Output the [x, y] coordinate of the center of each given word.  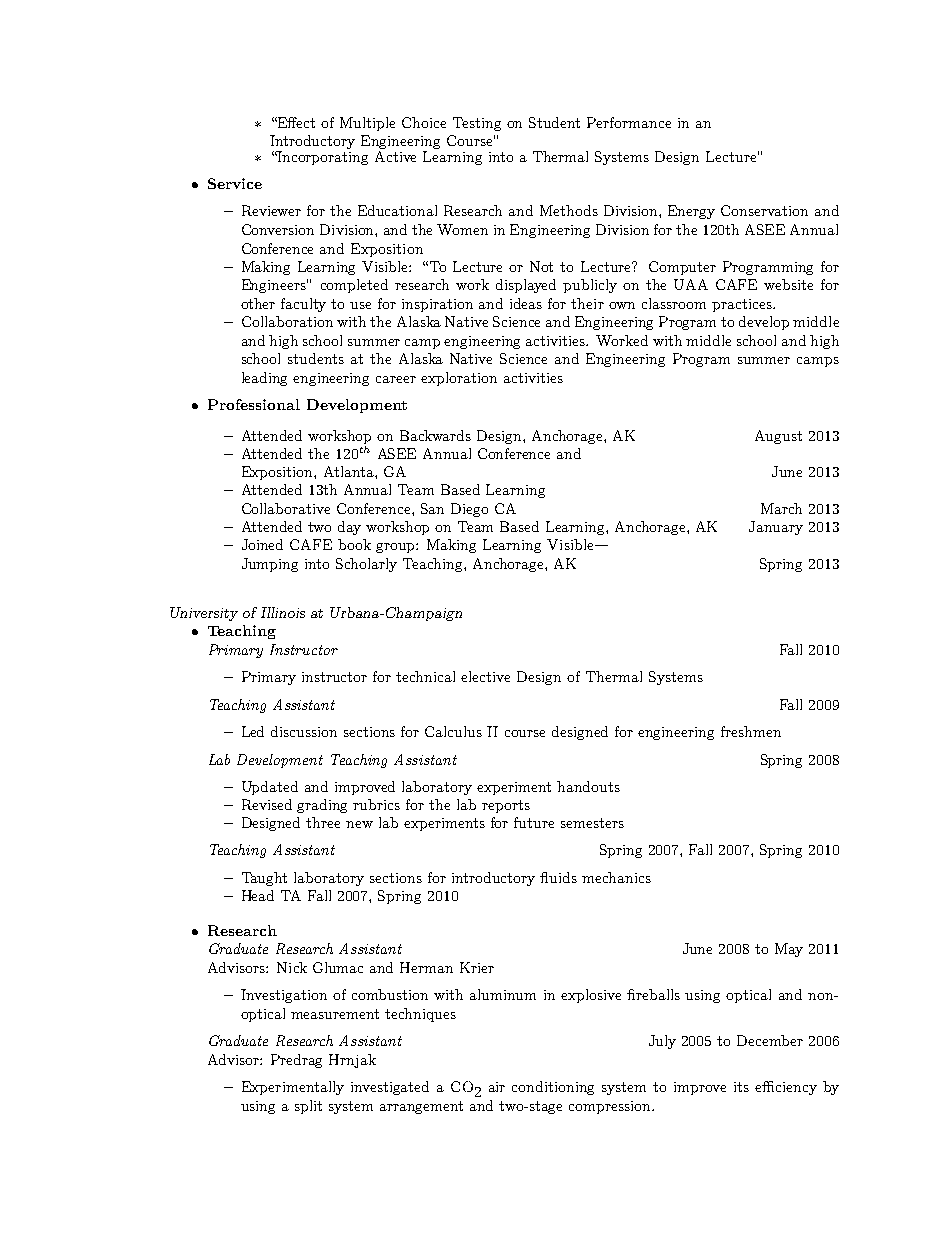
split [308, 1107]
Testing [477, 124]
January [776, 528]
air [497, 1087]
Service [235, 183]
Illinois [283, 612]
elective [485, 676]
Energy [691, 212]
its [741, 1087]
